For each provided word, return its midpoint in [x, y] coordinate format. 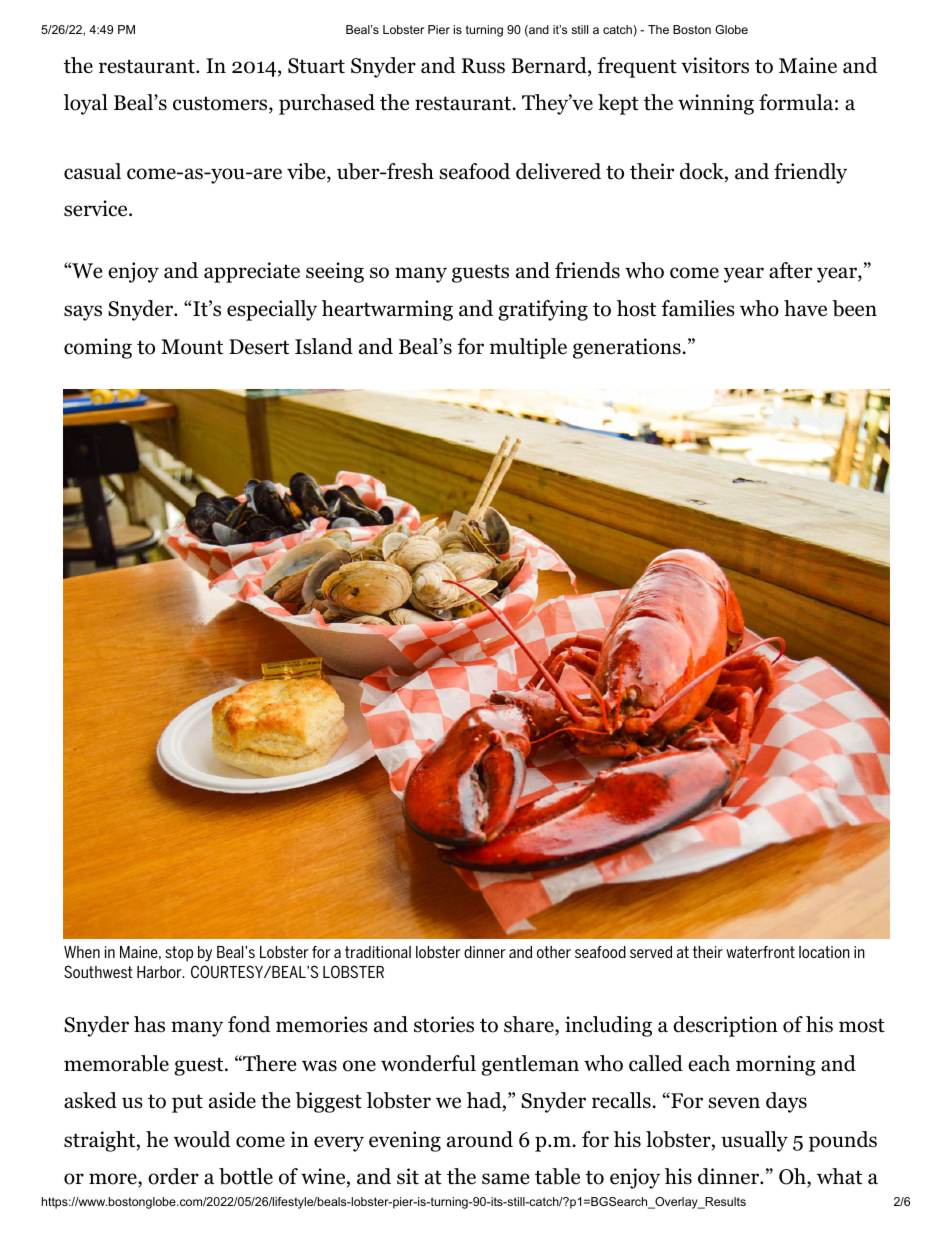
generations [628, 348]
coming [98, 348]
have [805, 308]
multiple [528, 348]
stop [179, 954]
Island [324, 346]
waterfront [760, 952]
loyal [86, 104]
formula [796, 102]
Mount [192, 347]
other [554, 952]
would [202, 1139]
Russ [483, 66]
